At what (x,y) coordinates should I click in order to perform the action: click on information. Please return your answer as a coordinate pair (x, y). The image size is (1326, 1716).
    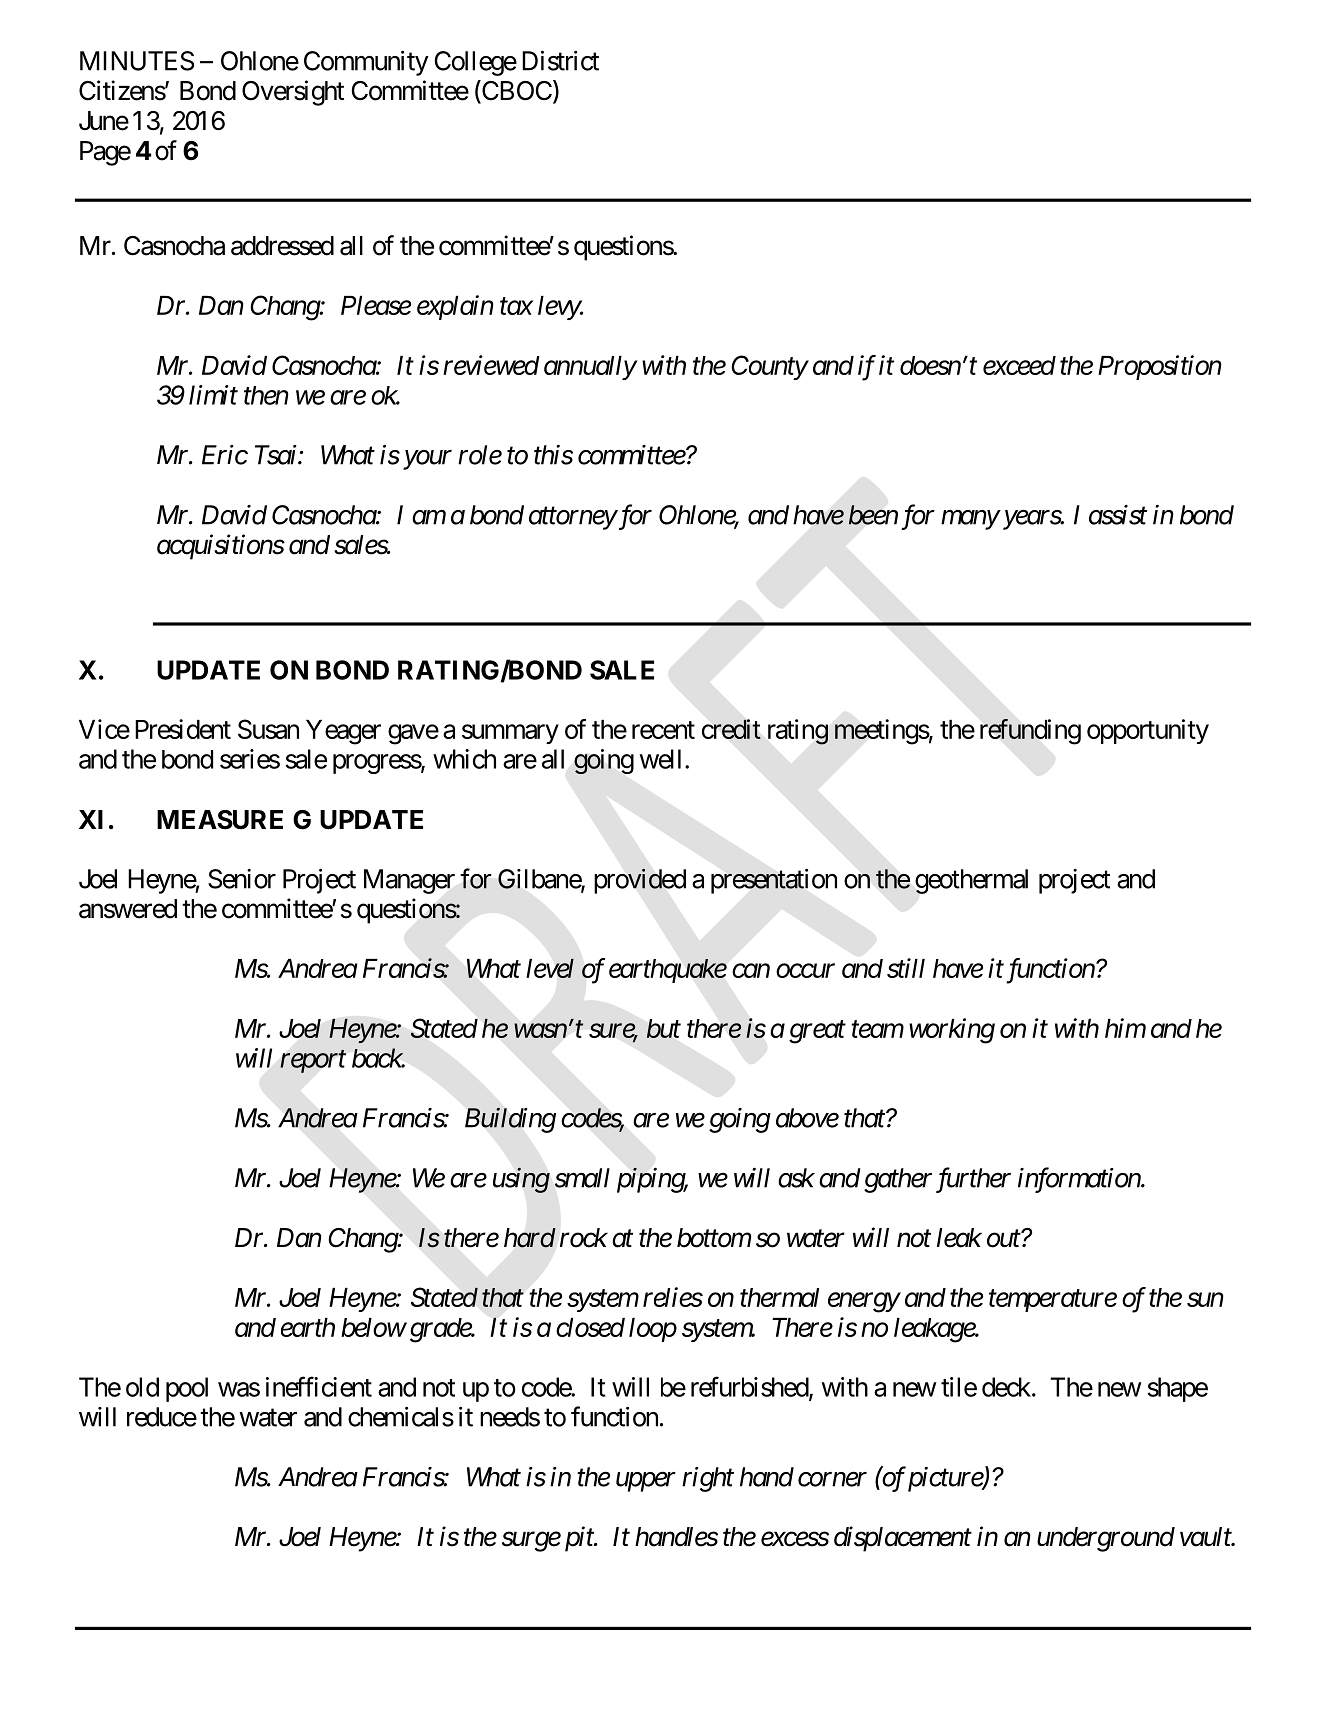
    Looking at the image, I should click on (1080, 1180).
